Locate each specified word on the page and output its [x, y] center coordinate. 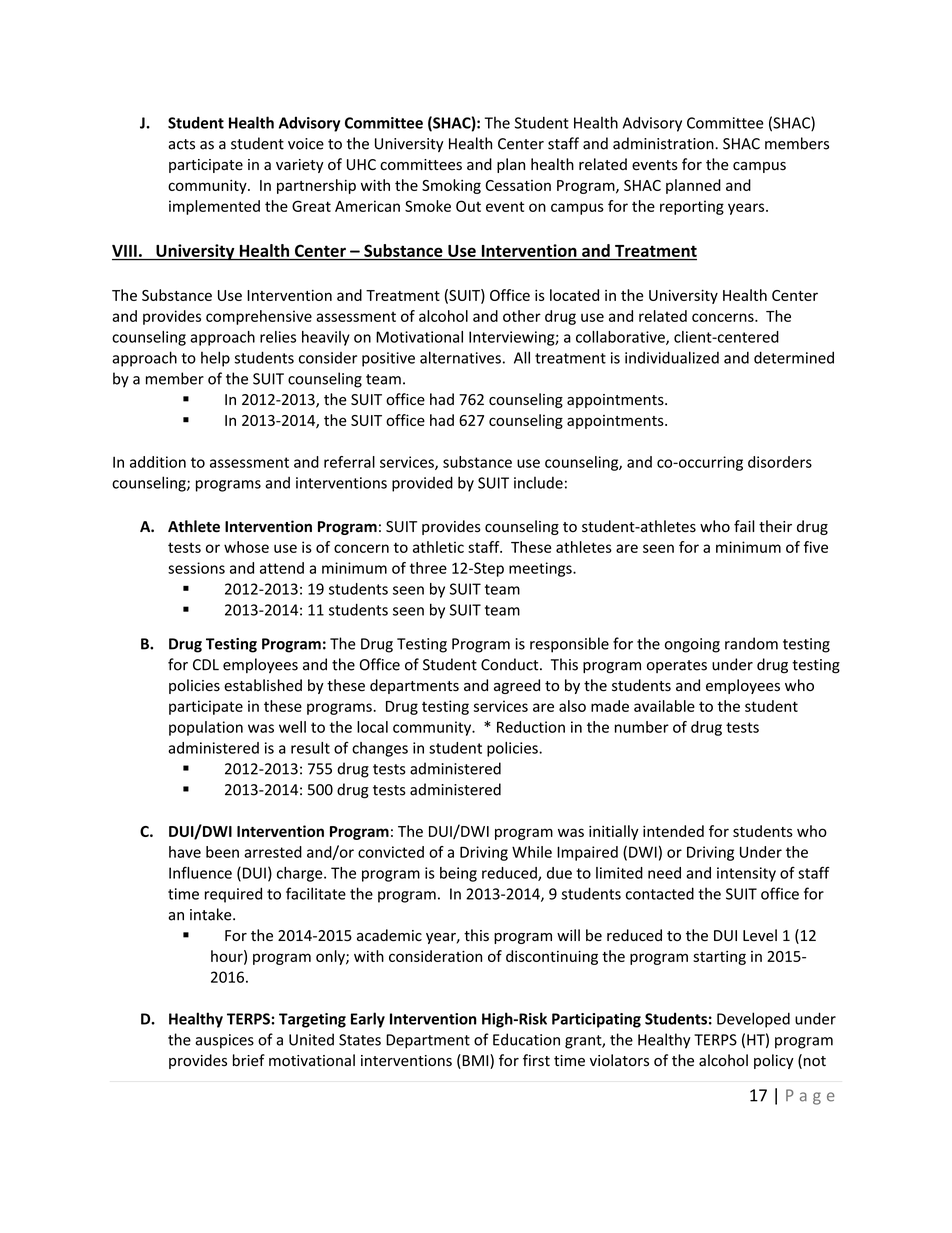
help [215, 359]
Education [526, 1039]
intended [673, 831]
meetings [541, 569]
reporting [692, 207]
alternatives [460, 357]
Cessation [518, 185]
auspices [224, 1041]
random [751, 643]
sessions [196, 568]
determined [794, 357]
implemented [214, 207]
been [222, 852]
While [532, 852]
